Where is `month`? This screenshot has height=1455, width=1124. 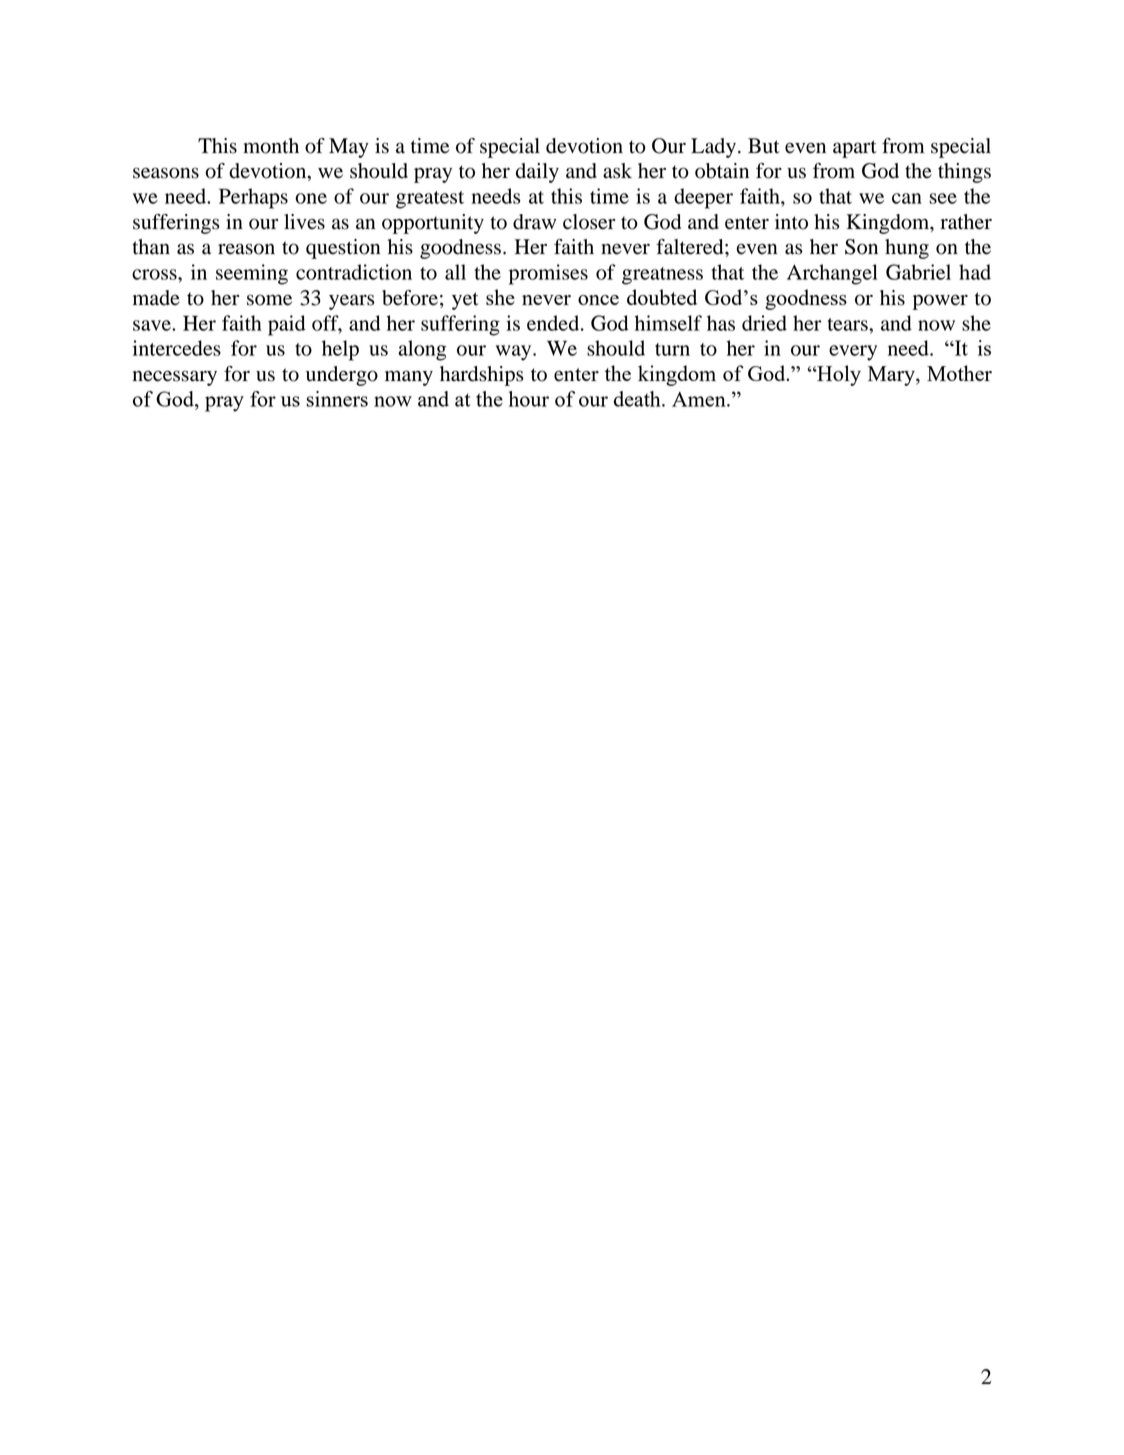
month is located at coordinates (271, 146).
